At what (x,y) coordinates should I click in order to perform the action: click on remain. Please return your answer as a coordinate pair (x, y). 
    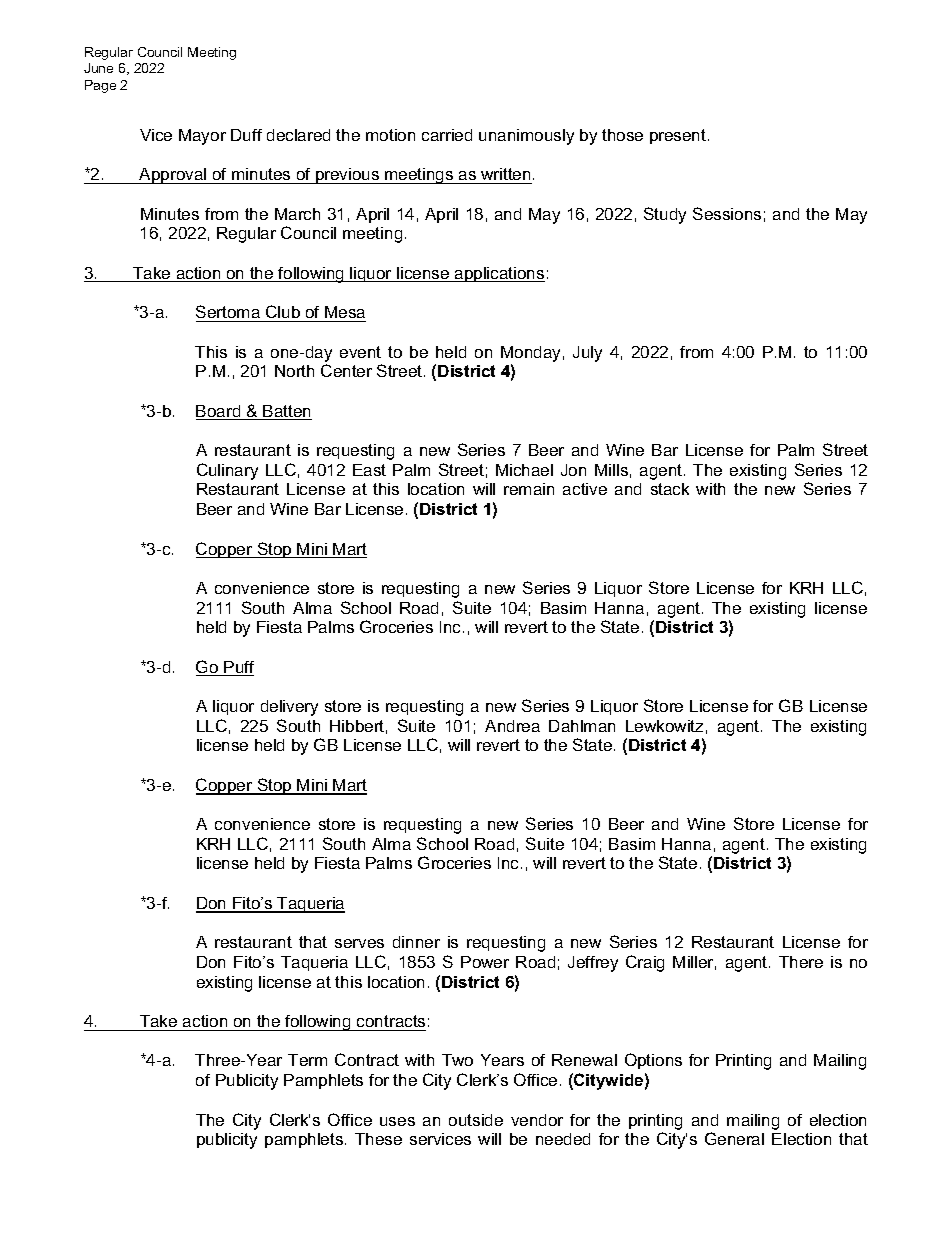
    Looking at the image, I should click on (529, 489).
